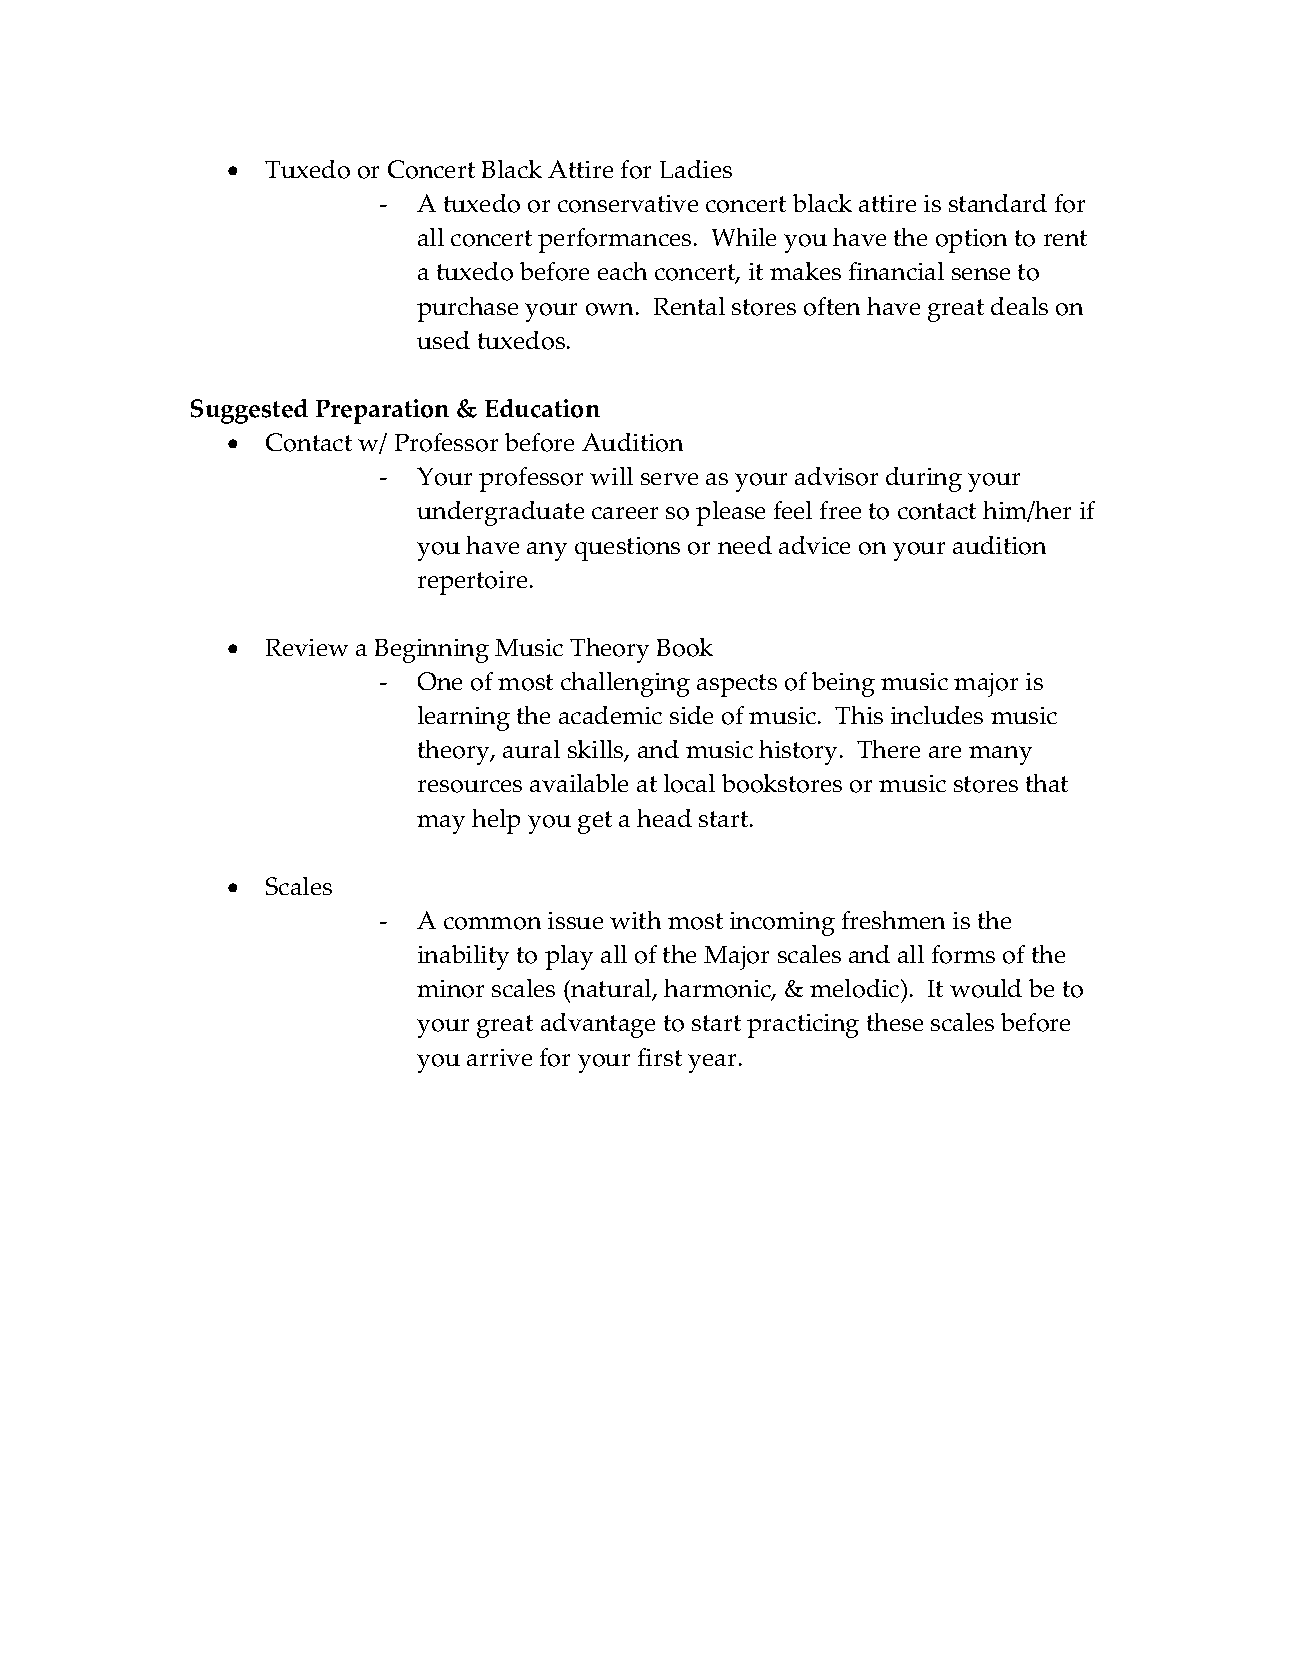 The height and width of the screenshot is (1670, 1290). I want to click on standard, so click(998, 203).
